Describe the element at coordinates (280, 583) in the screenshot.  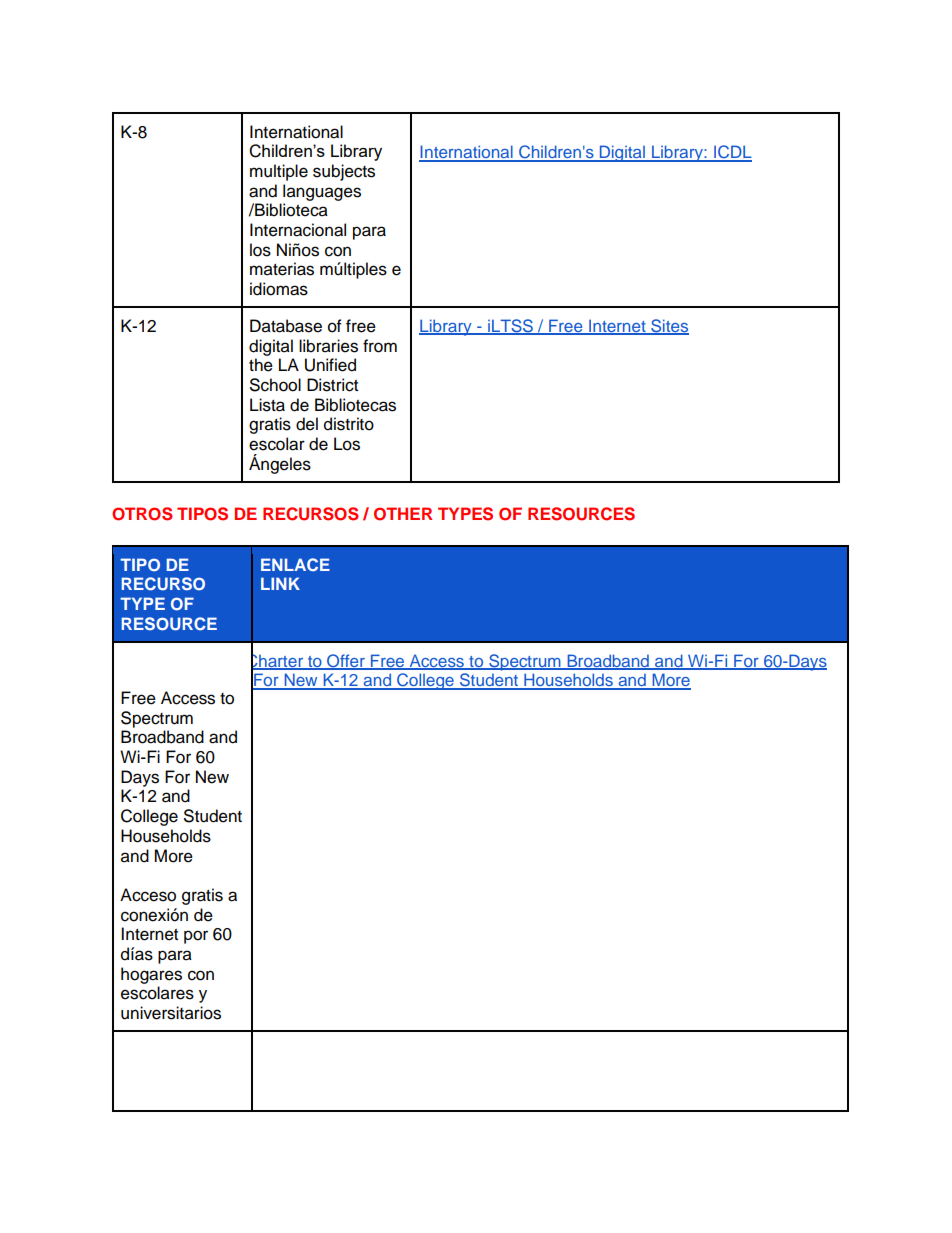
I see `LINK` at that location.
